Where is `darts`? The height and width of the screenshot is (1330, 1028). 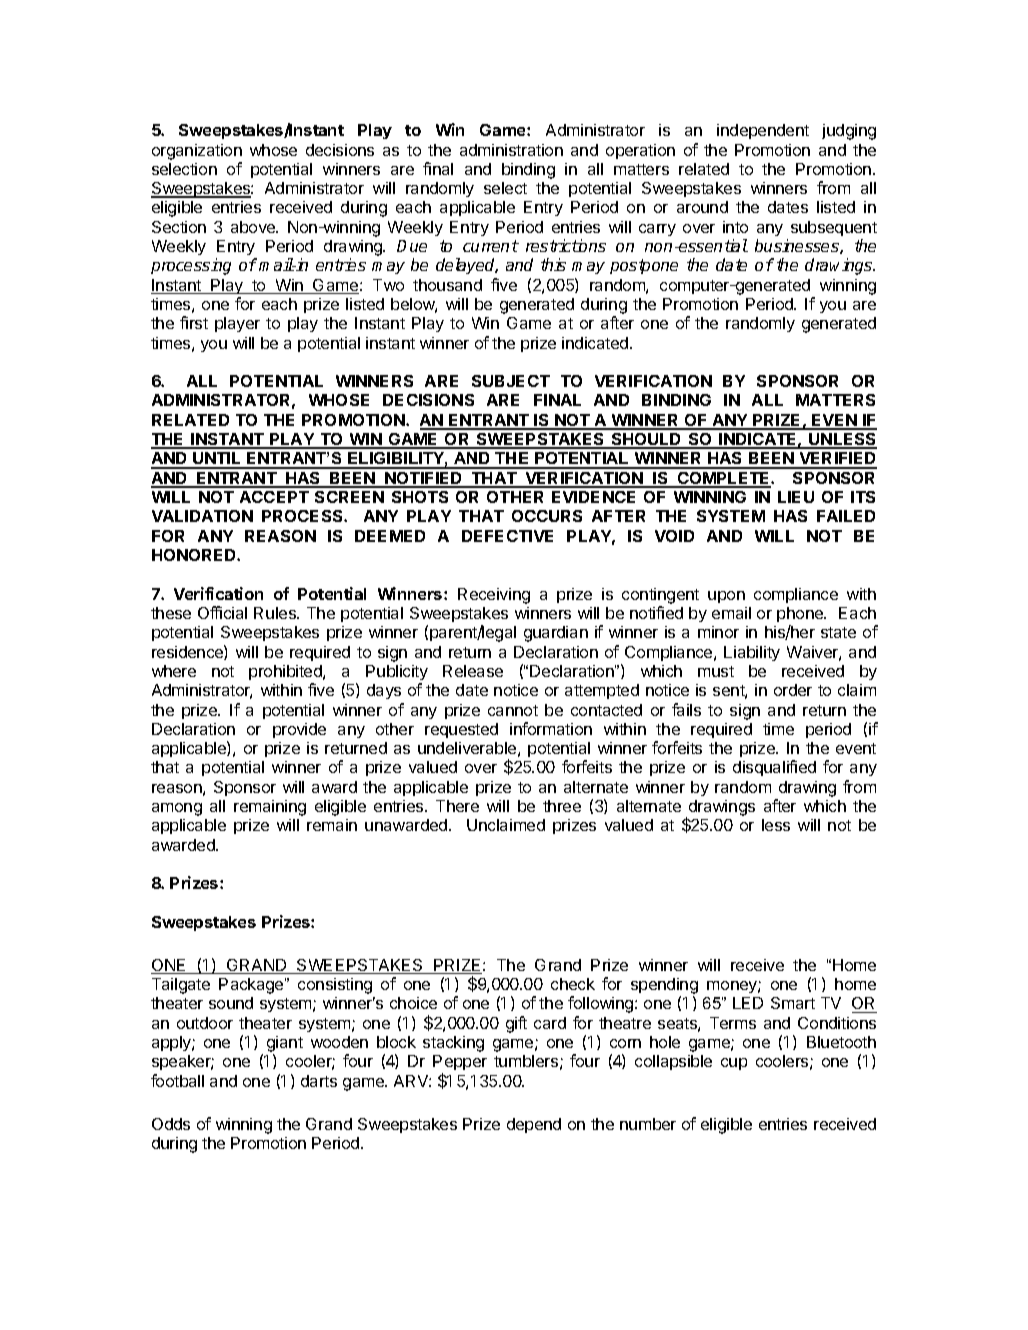 darts is located at coordinates (319, 1081).
